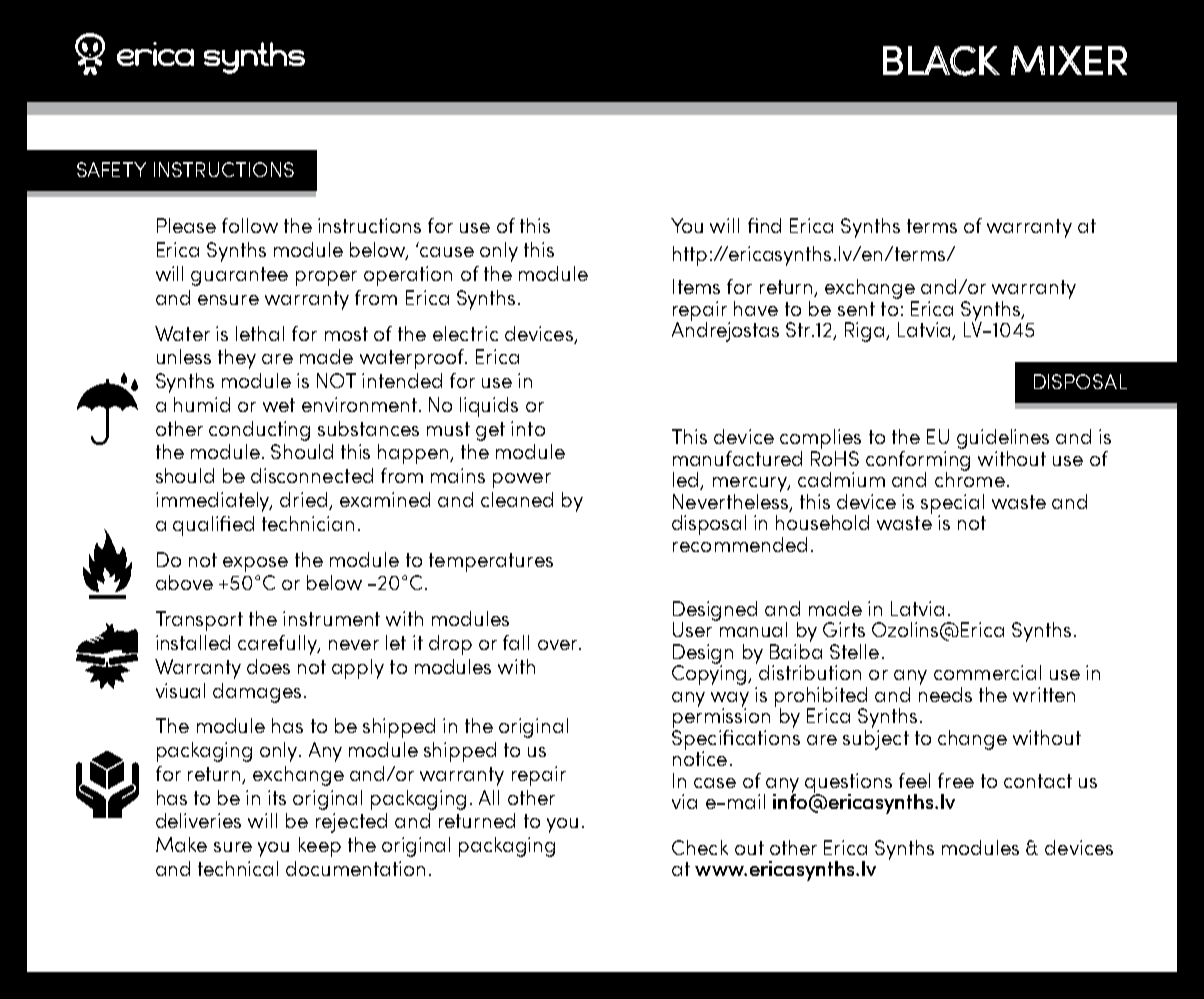 This document has width=1204, height=999. What do you see at coordinates (181, 844) in the document?
I see `Make` at bounding box center [181, 844].
